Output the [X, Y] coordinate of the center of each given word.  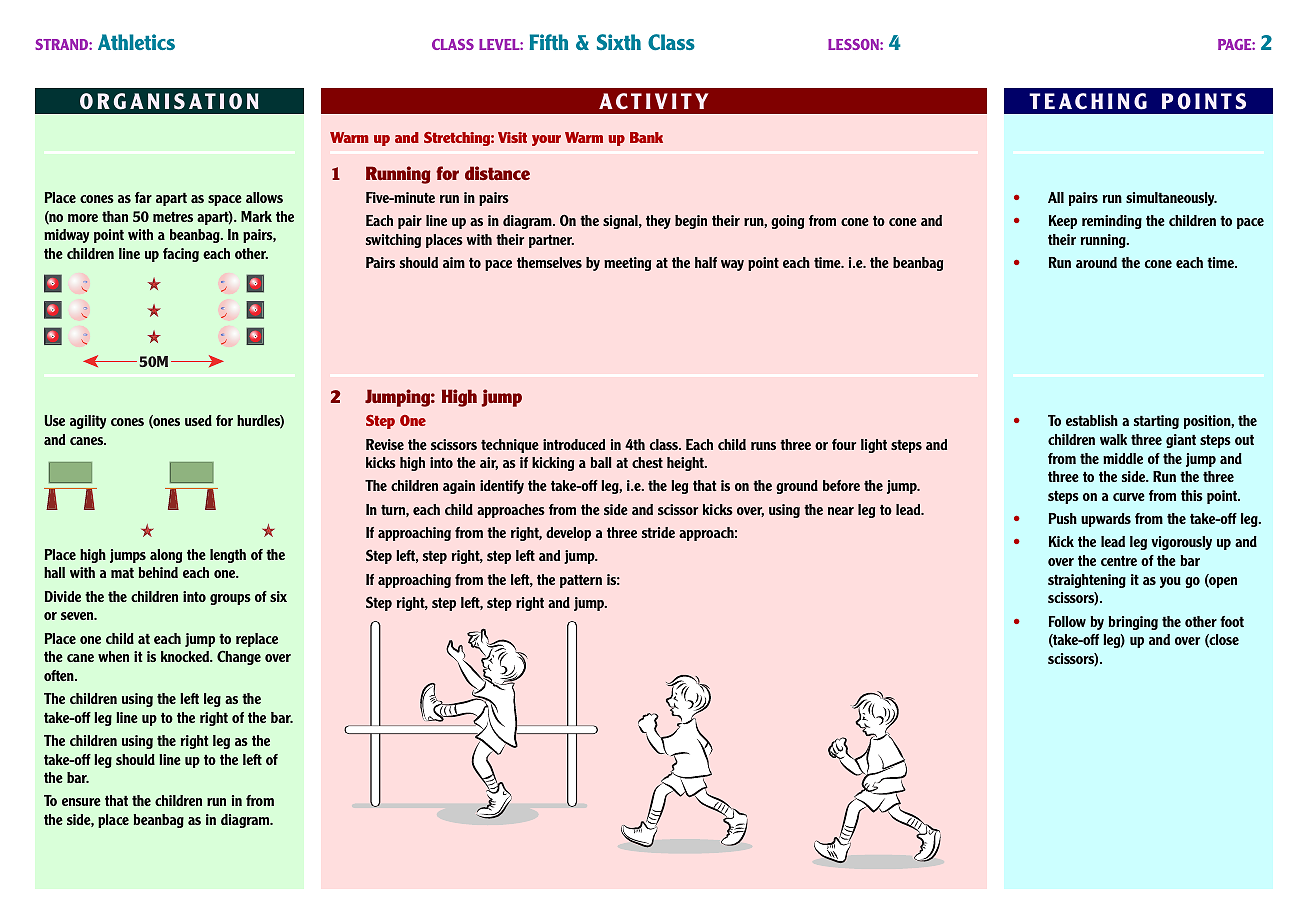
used [198, 420]
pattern [581, 581]
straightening [1087, 581]
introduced [574, 444]
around [1096, 262]
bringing [1133, 623]
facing [181, 255]
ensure [81, 802]
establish [1092, 420]
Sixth [619, 42]
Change [239, 657]
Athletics [136, 42]
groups [230, 599]
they [658, 222]
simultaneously [1171, 199]
